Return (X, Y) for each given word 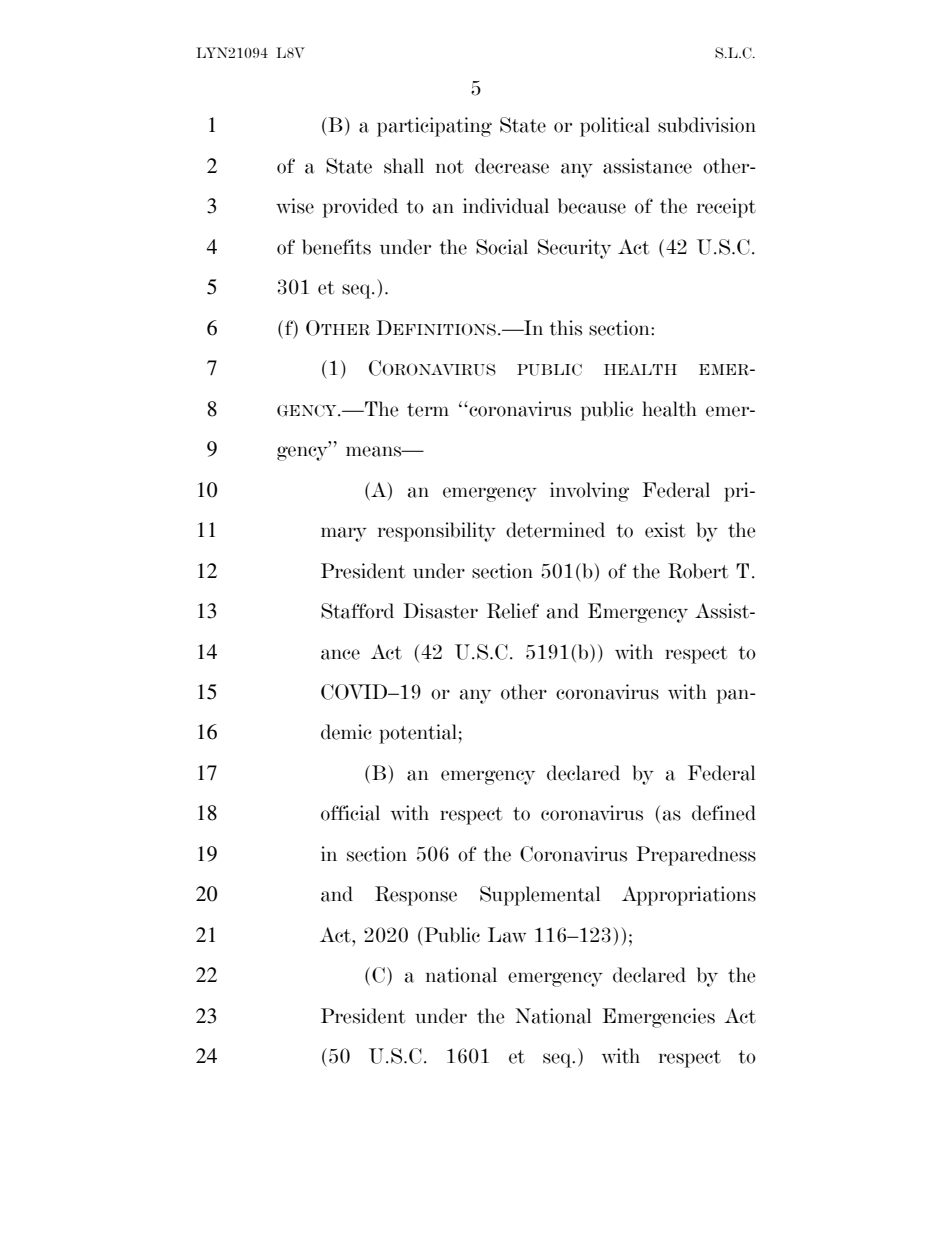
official (350, 813)
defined (724, 813)
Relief (513, 611)
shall (404, 166)
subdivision (707, 125)
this (565, 328)
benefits (336, 247)
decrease (512, 166)
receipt (726, 208)
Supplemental (540, 896)
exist (665, 530)
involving (589, 492)
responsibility (437, 532)
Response (416, 896)
